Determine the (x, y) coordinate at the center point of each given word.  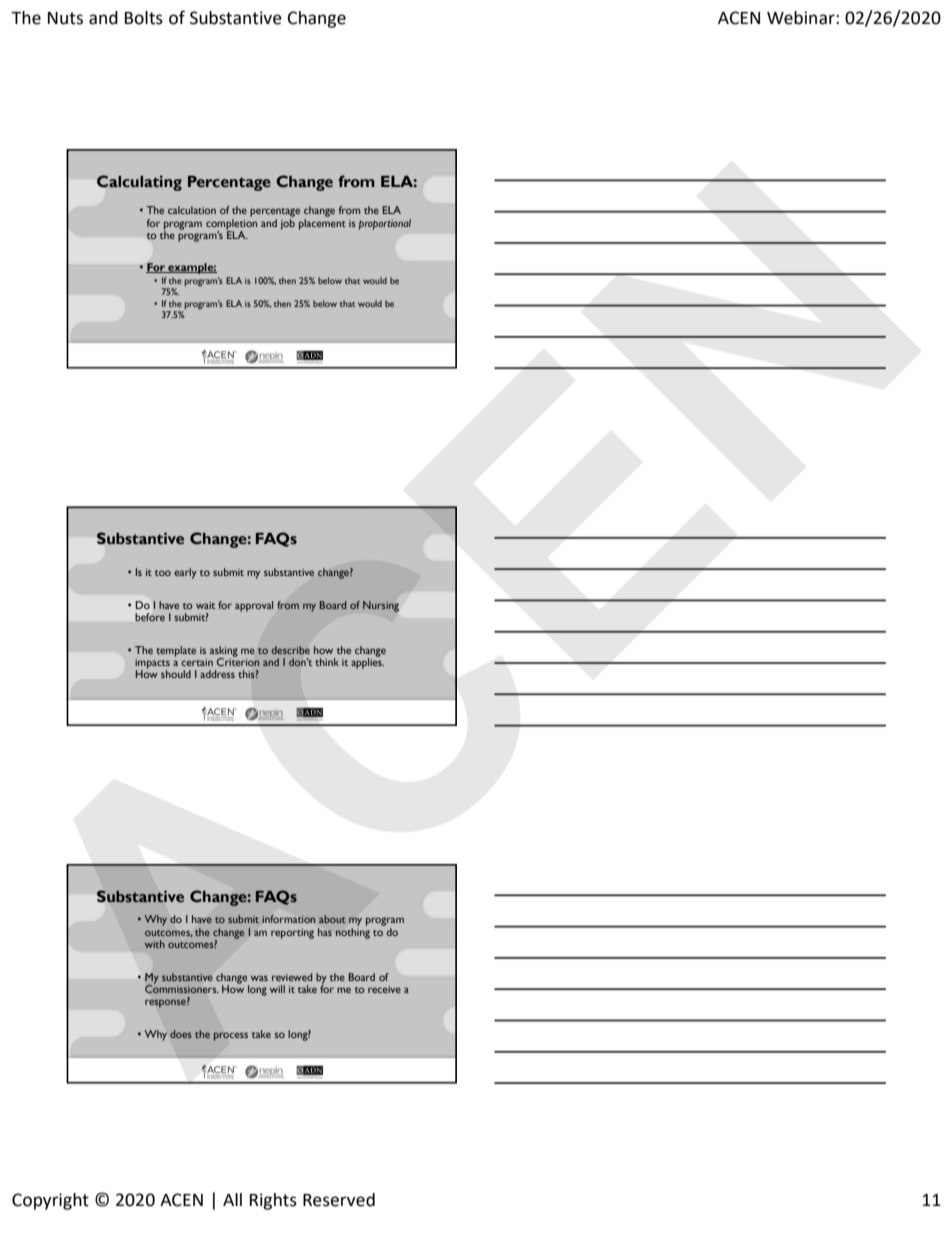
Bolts (144, 18)
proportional (385, 224)
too (163, 573)
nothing (353, 932)
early (185, 573)
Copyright (50, 1201)
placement (322, 223)
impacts (152, 665)
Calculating (139, 183)
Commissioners (182, 988)
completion (231, 224)
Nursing (381, 606)
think (327, 662)
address (217, 674)
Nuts (65, 18)
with (155, 944)
